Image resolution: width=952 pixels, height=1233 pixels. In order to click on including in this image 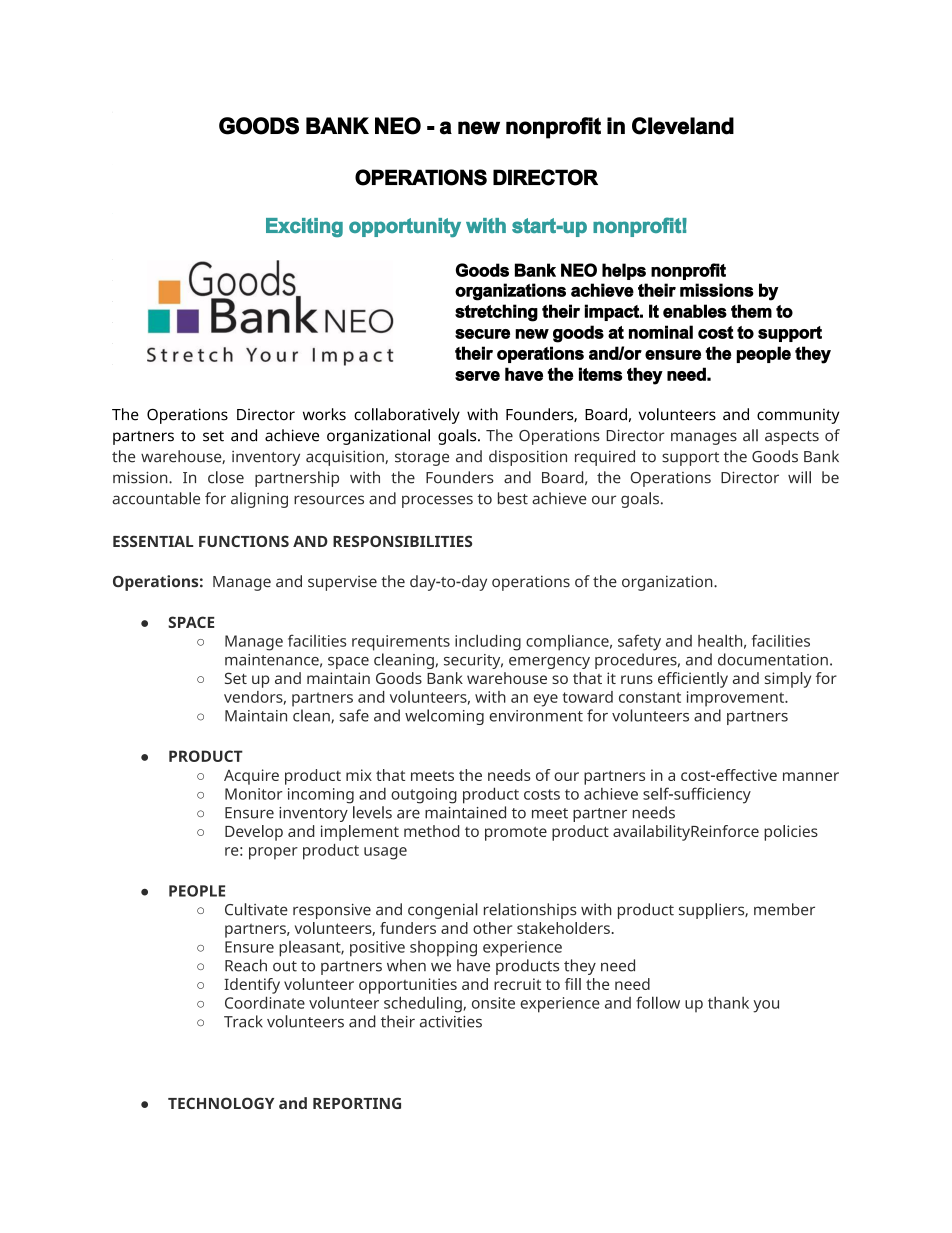, I will do `click(488, 642)`.
